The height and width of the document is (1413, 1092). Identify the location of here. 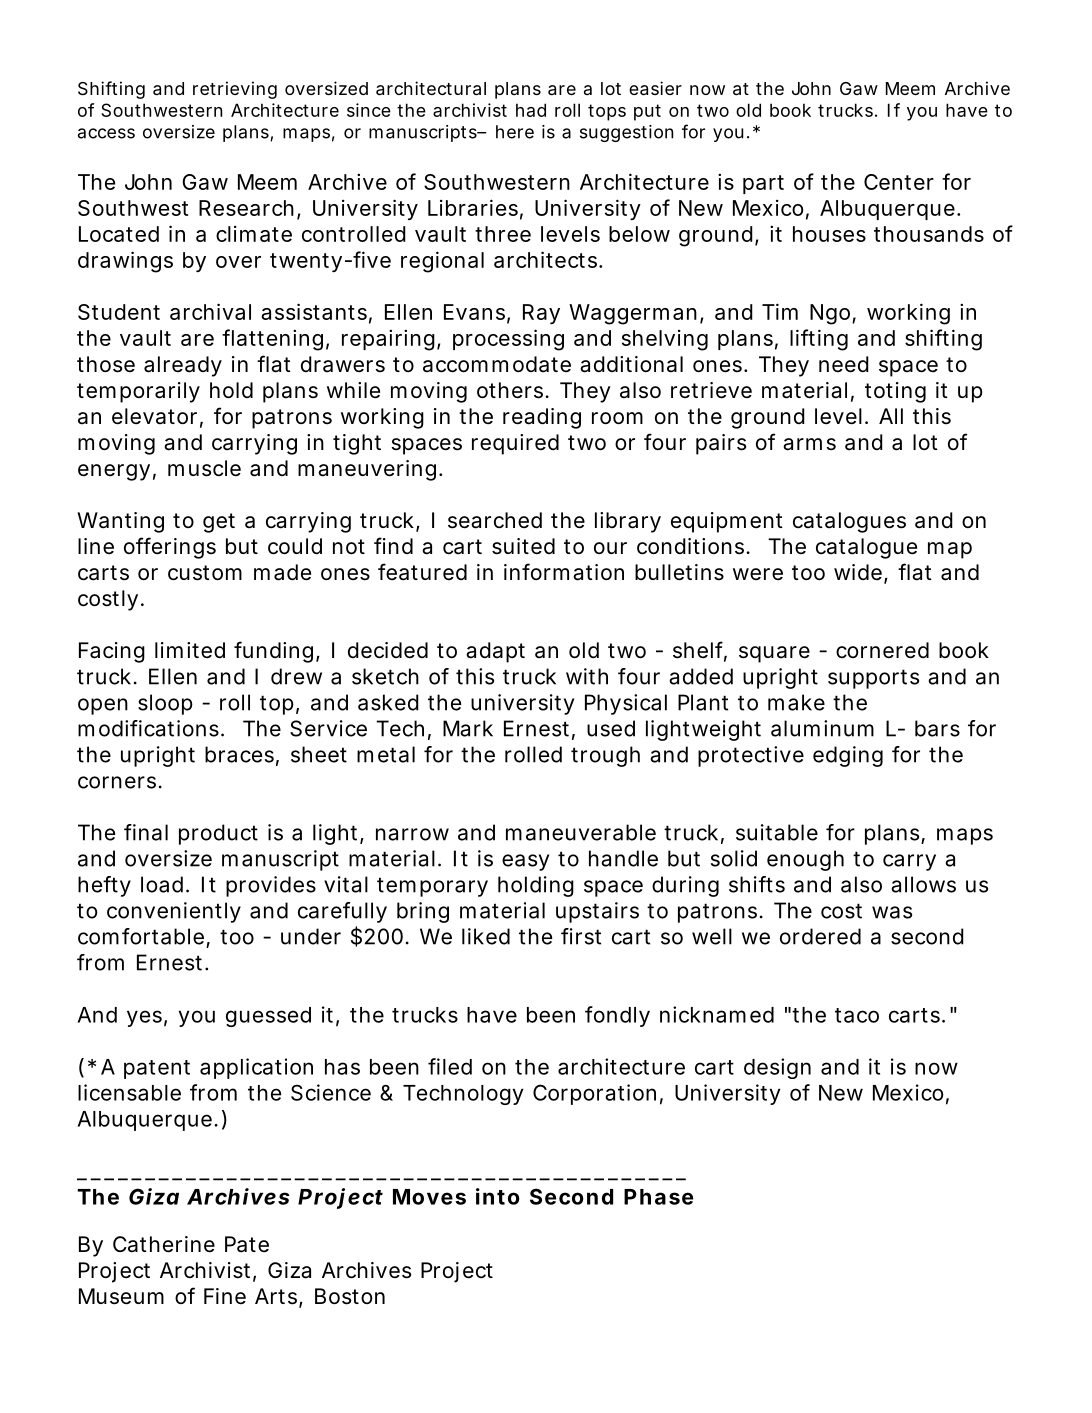
(515, 132).
